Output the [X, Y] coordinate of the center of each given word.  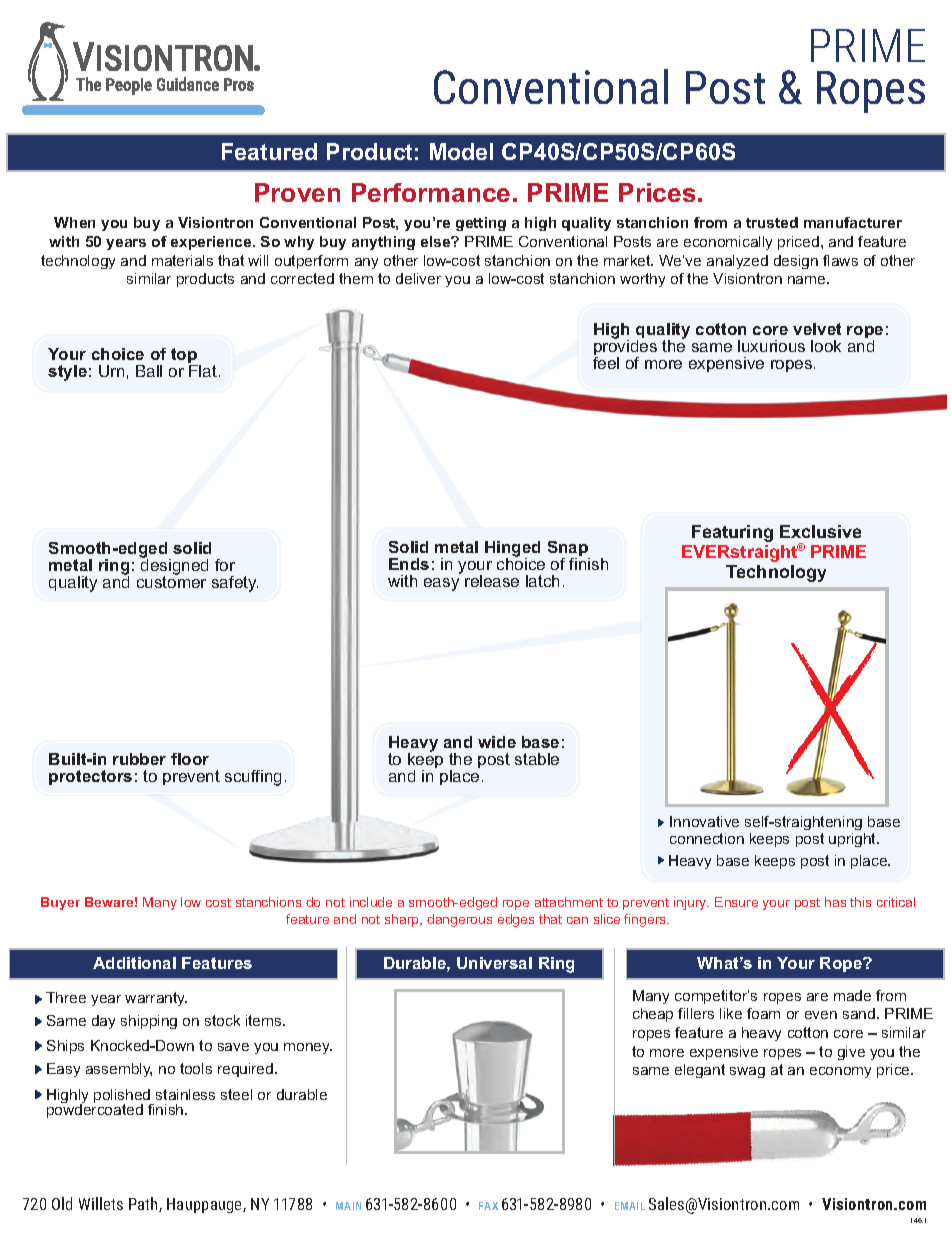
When [74, 222]
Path [144, 1204]
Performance [431, 192]
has [835, 902]
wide [497, 742]
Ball [149, 371]
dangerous [459, 920]
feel [606, 363]
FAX [488, 1206]
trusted [772, 222]
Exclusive [820, 531]
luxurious [771, 346]
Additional [134, 963]
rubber [139, 759]
